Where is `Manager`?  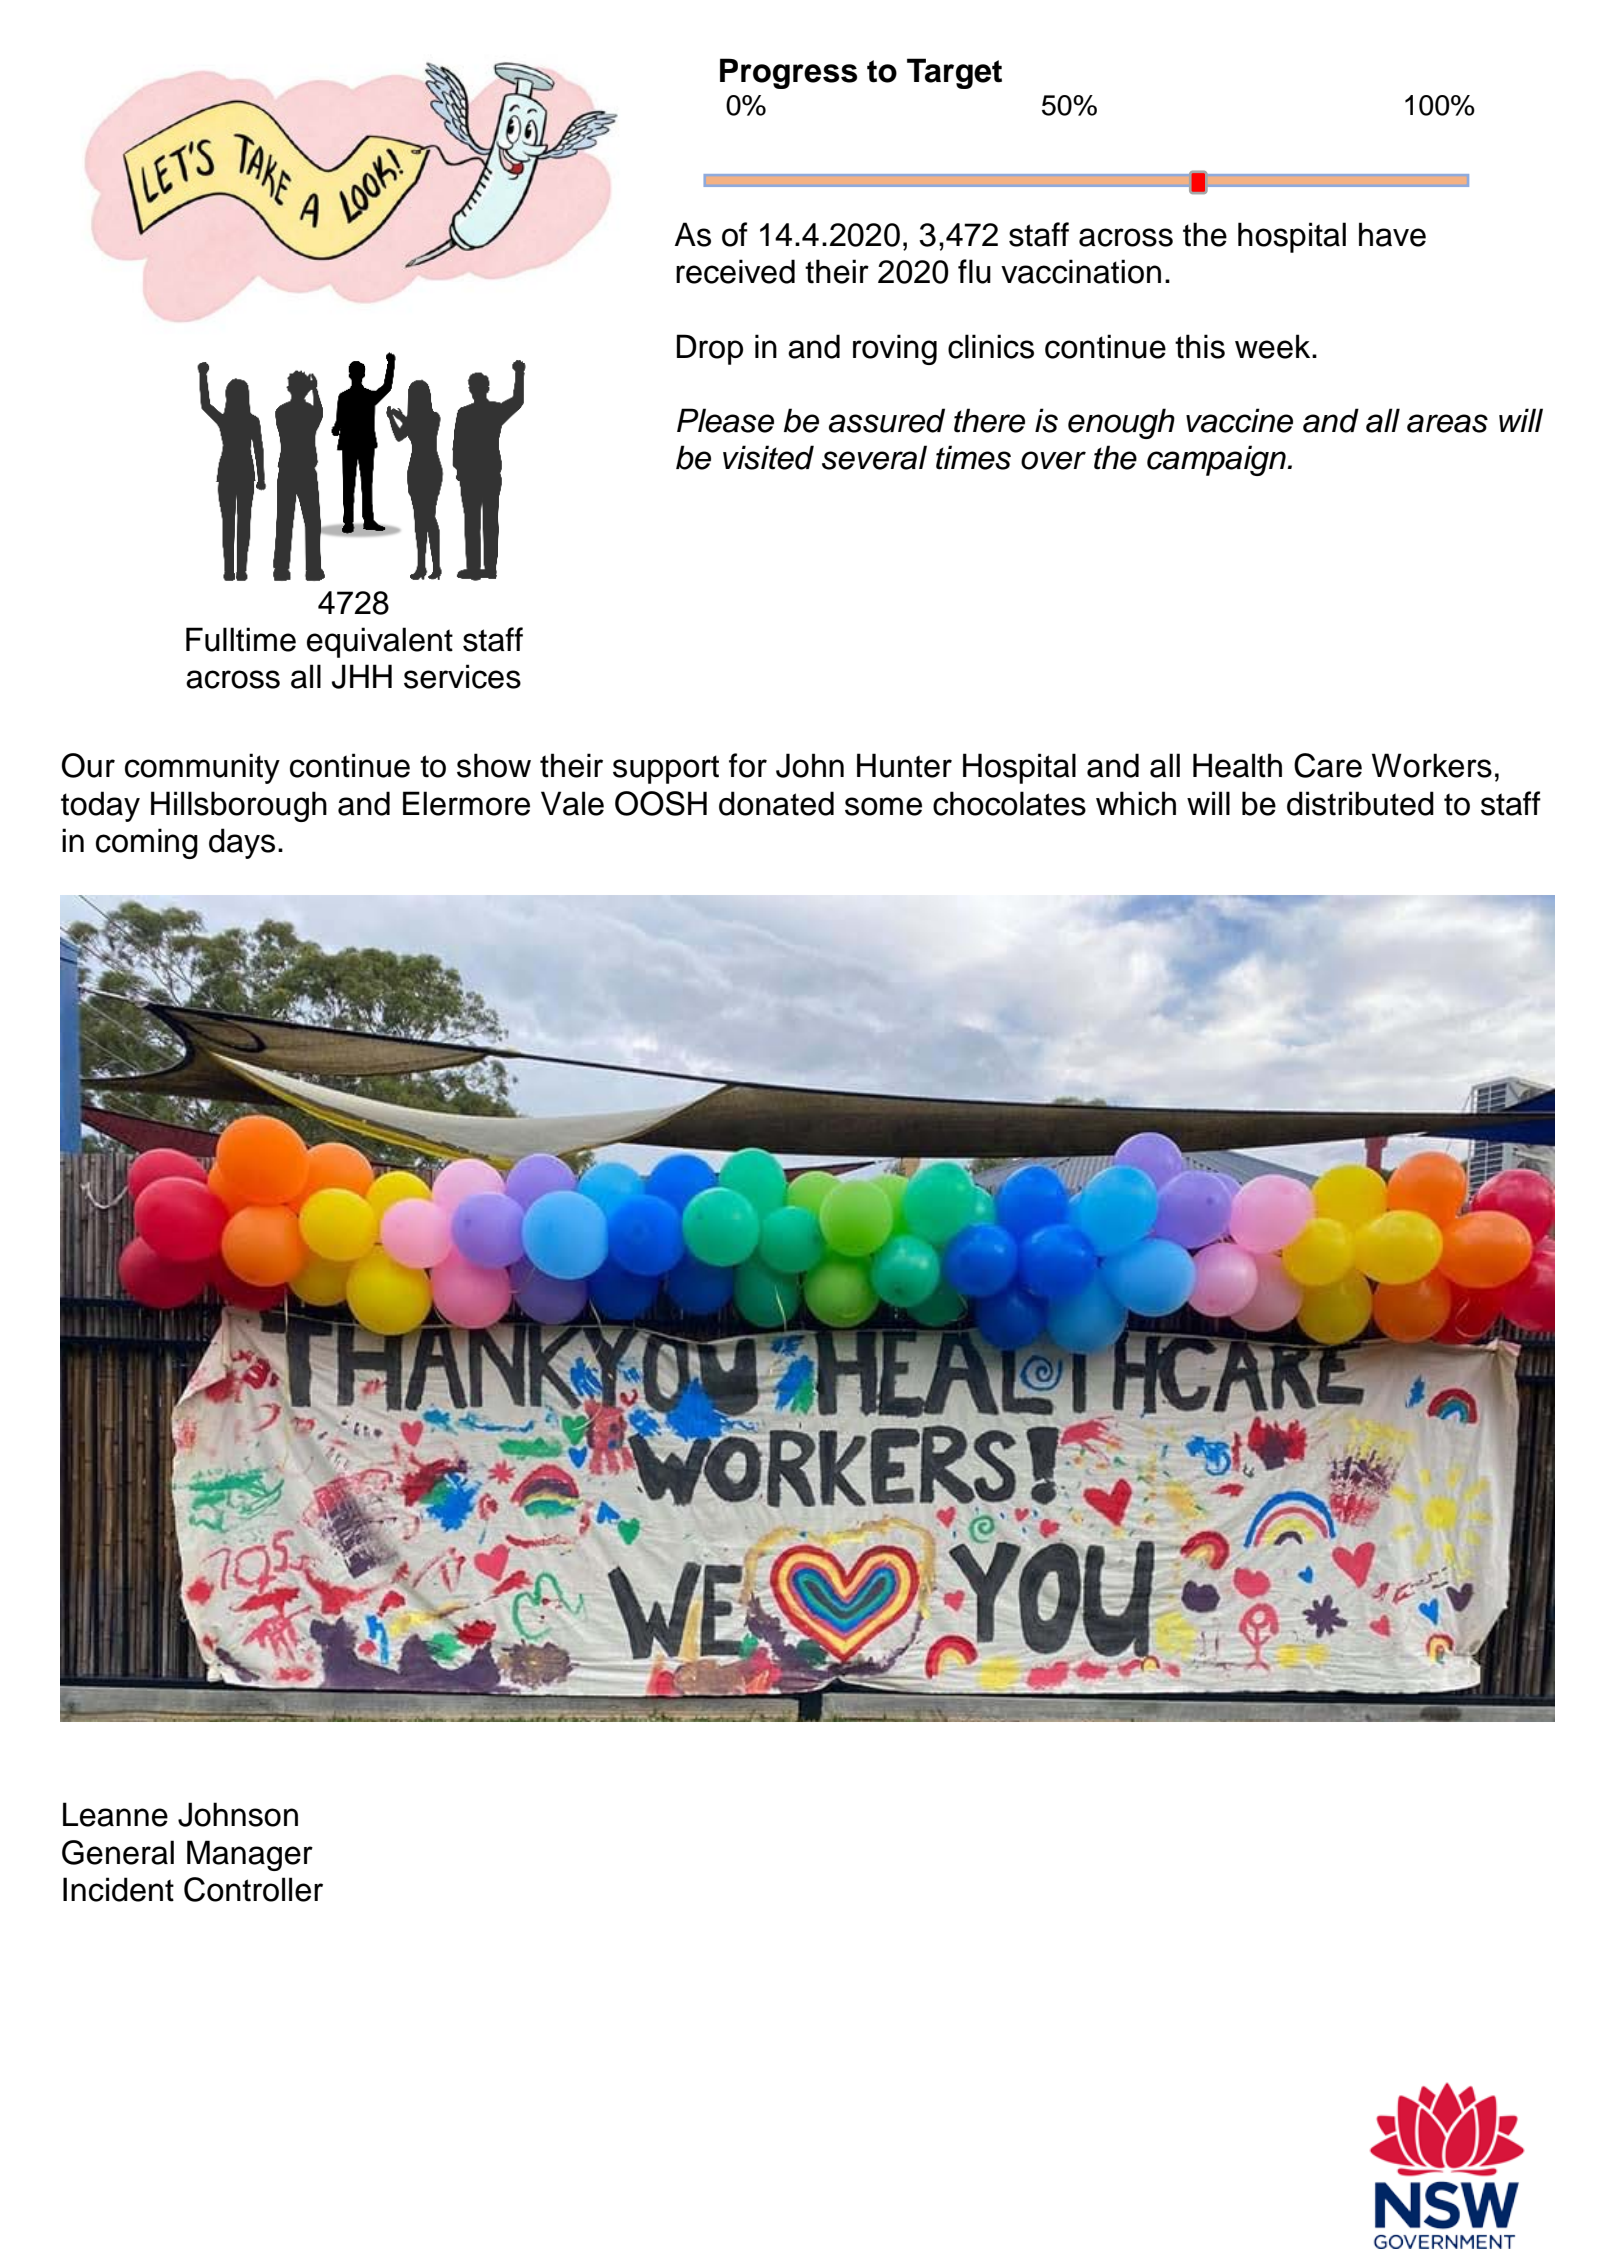
Manager is located at coordinates (250, 1855).
